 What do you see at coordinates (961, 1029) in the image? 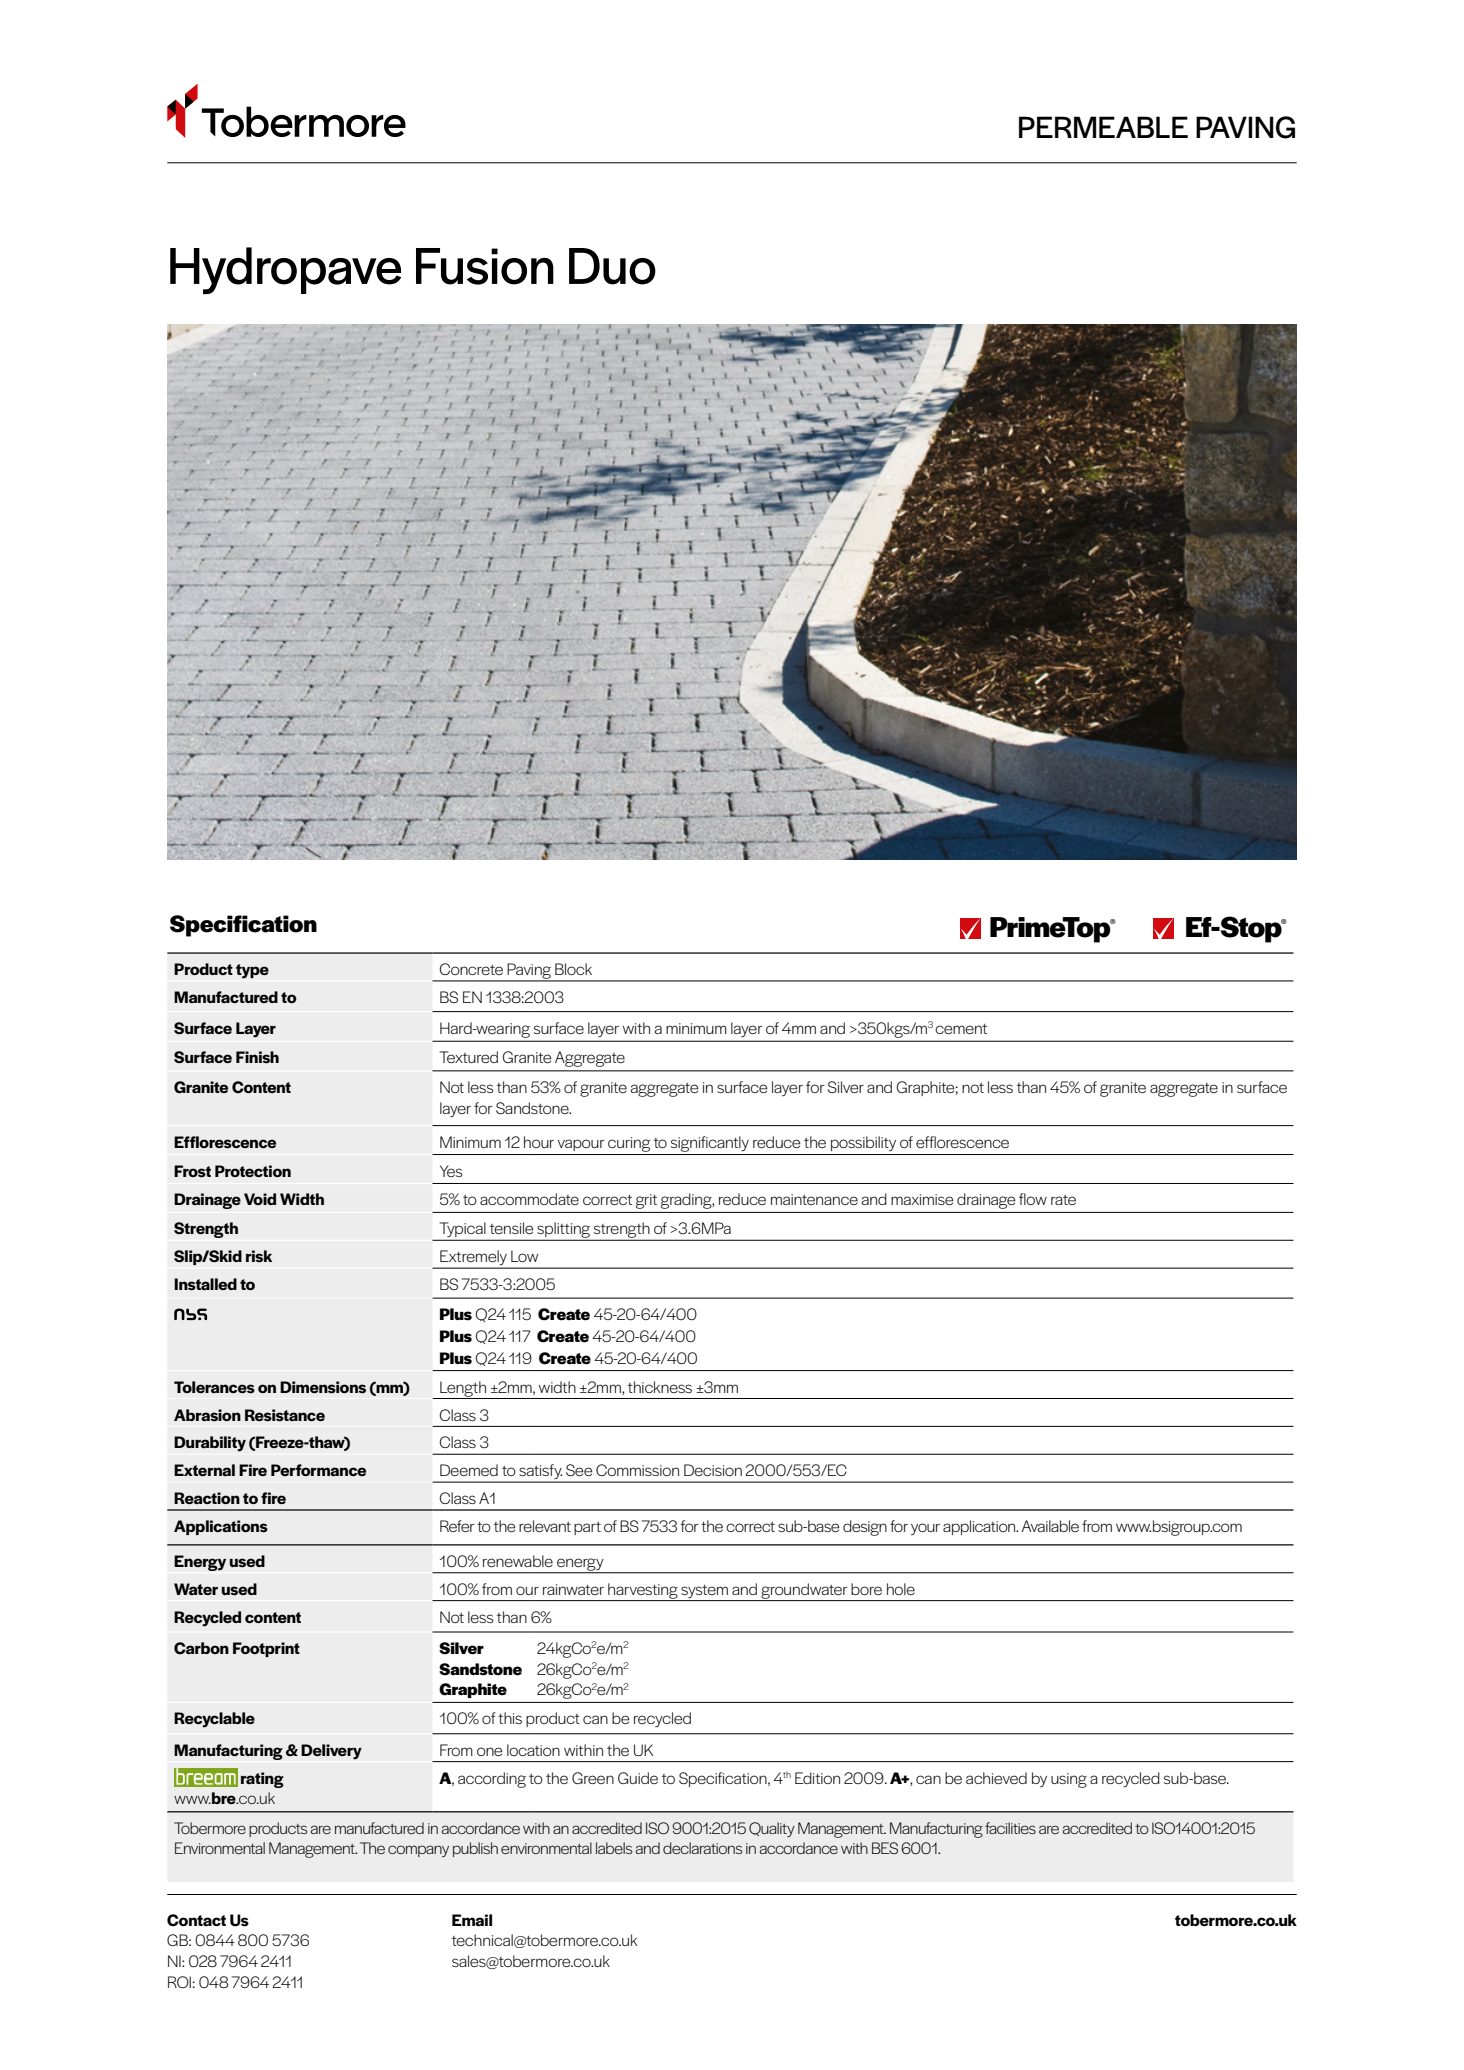
I see `cement` at bounding box center [961, 1029].
